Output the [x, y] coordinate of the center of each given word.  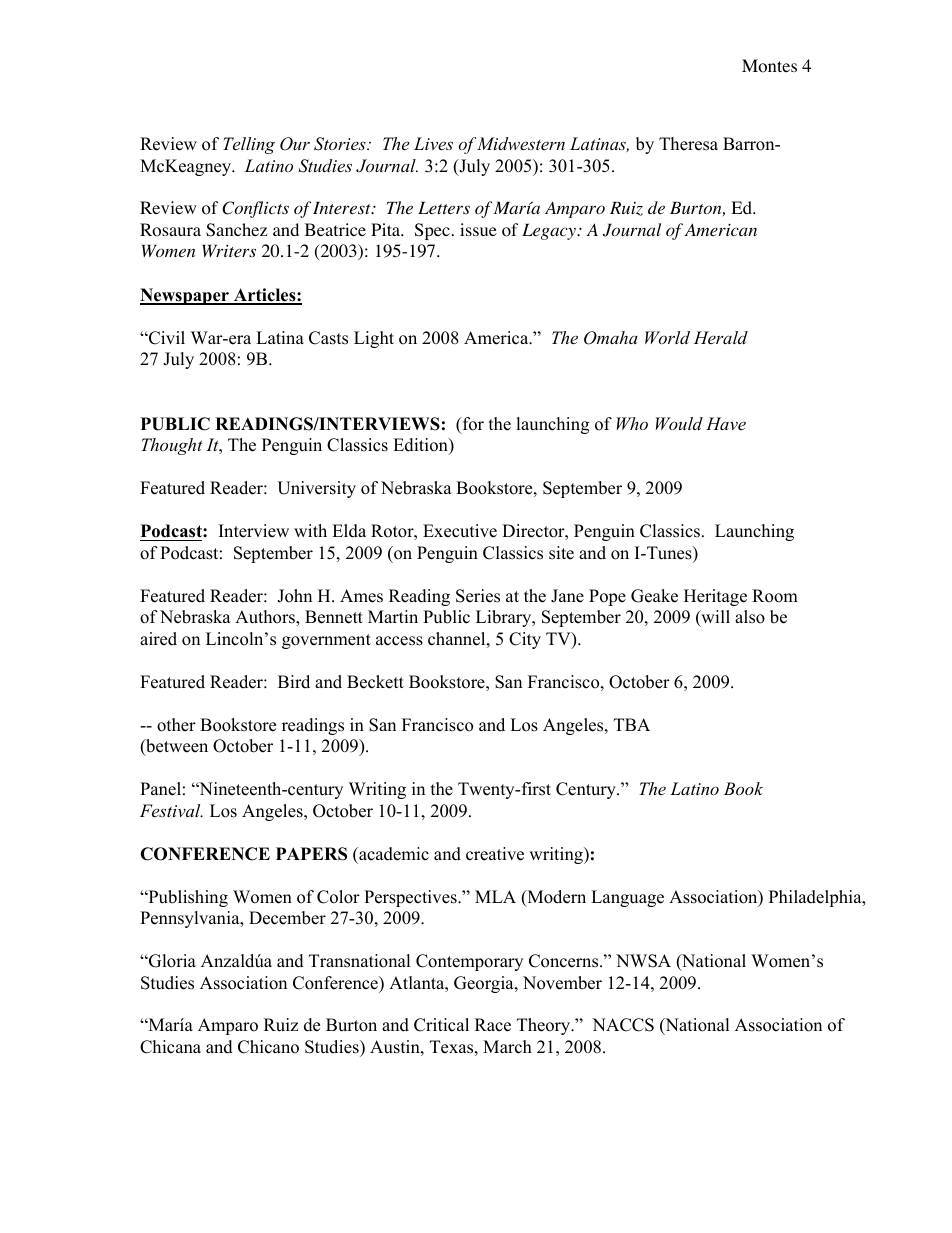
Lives [433, 143]
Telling [249, 145]
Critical [441, 1025]
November [562, 983]
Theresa [688, 144]
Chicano [268, 1047]
